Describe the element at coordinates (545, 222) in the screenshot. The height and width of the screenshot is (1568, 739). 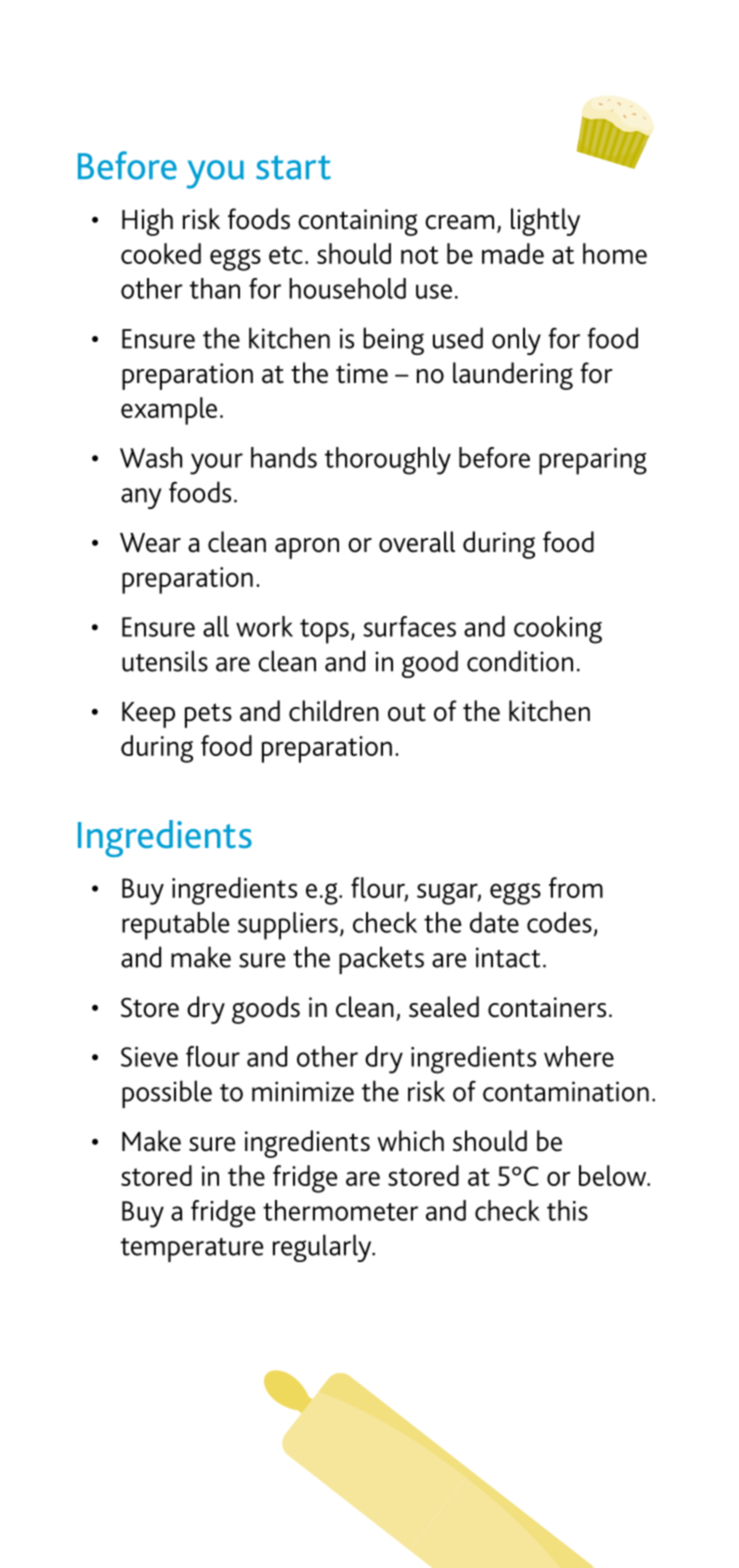
I see `lightly` at that location.
